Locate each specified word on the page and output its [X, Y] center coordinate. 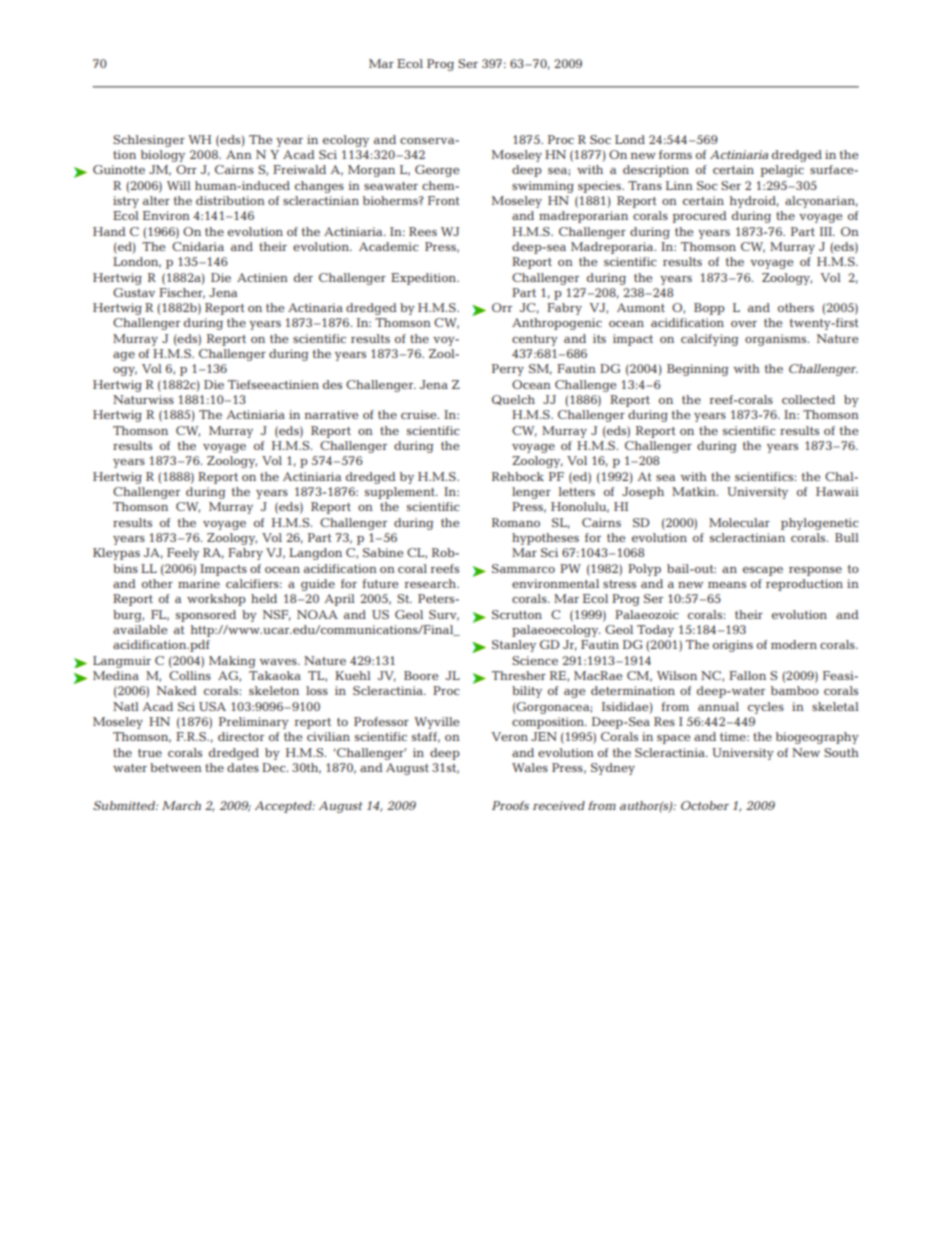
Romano [516, 522]
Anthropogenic [557, 324]
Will [179, 185]
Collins [190, 675]
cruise [420, 414]
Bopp [709, 309]
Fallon [747, 675]
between [176, 767]
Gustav [134, 292]
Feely [183, 554]
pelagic [782, 171]
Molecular [739, 522]
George [437, 171]
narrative [331, 414]
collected [808, 399]
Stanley [514, 646]
